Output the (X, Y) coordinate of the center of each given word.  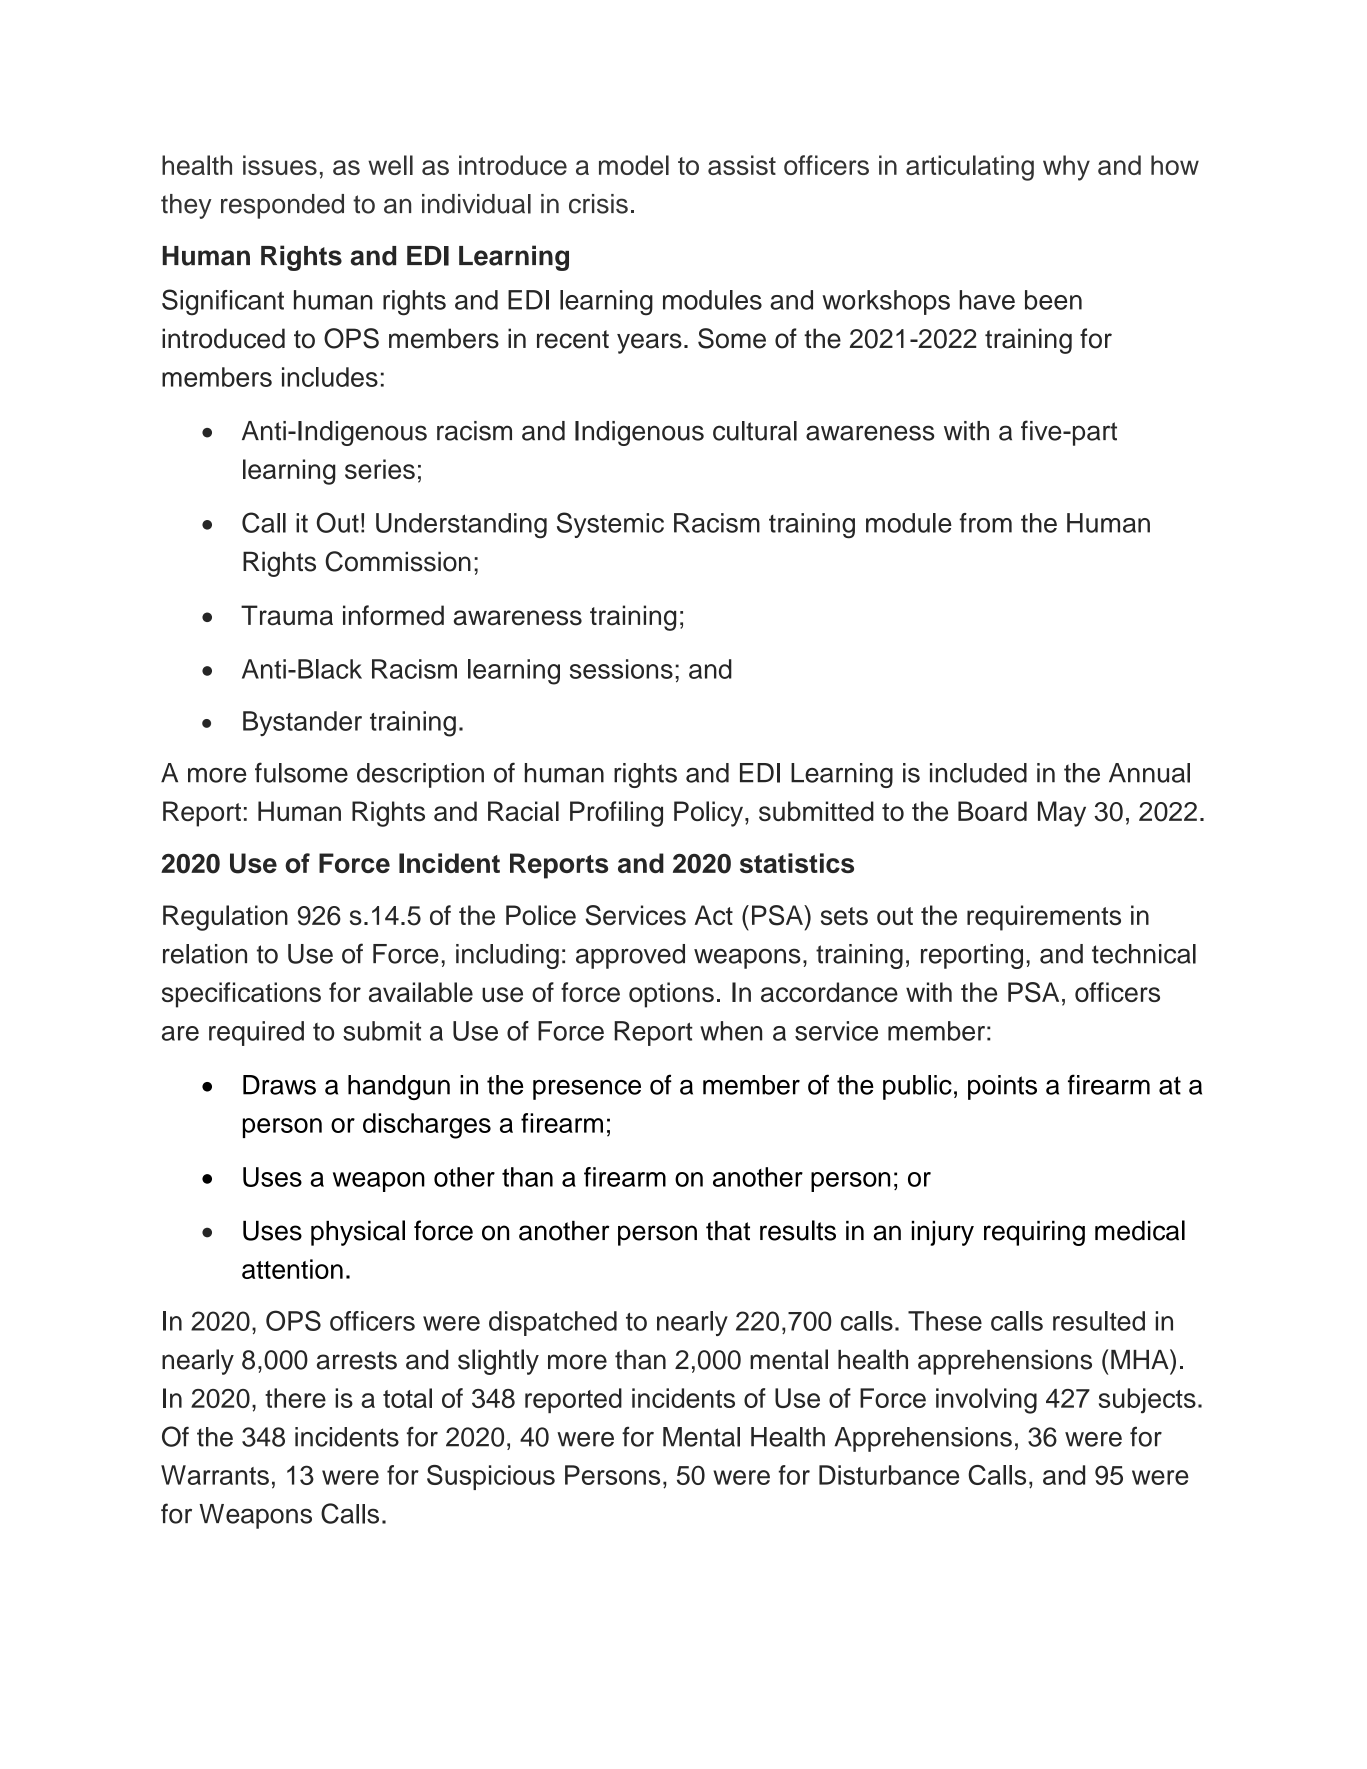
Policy (708, 814)
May (1062, 814)
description (420, 775)
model (634, 165)
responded (282, 206)
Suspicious (491, 1477)
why (1066, 168)
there (295, 1398)
